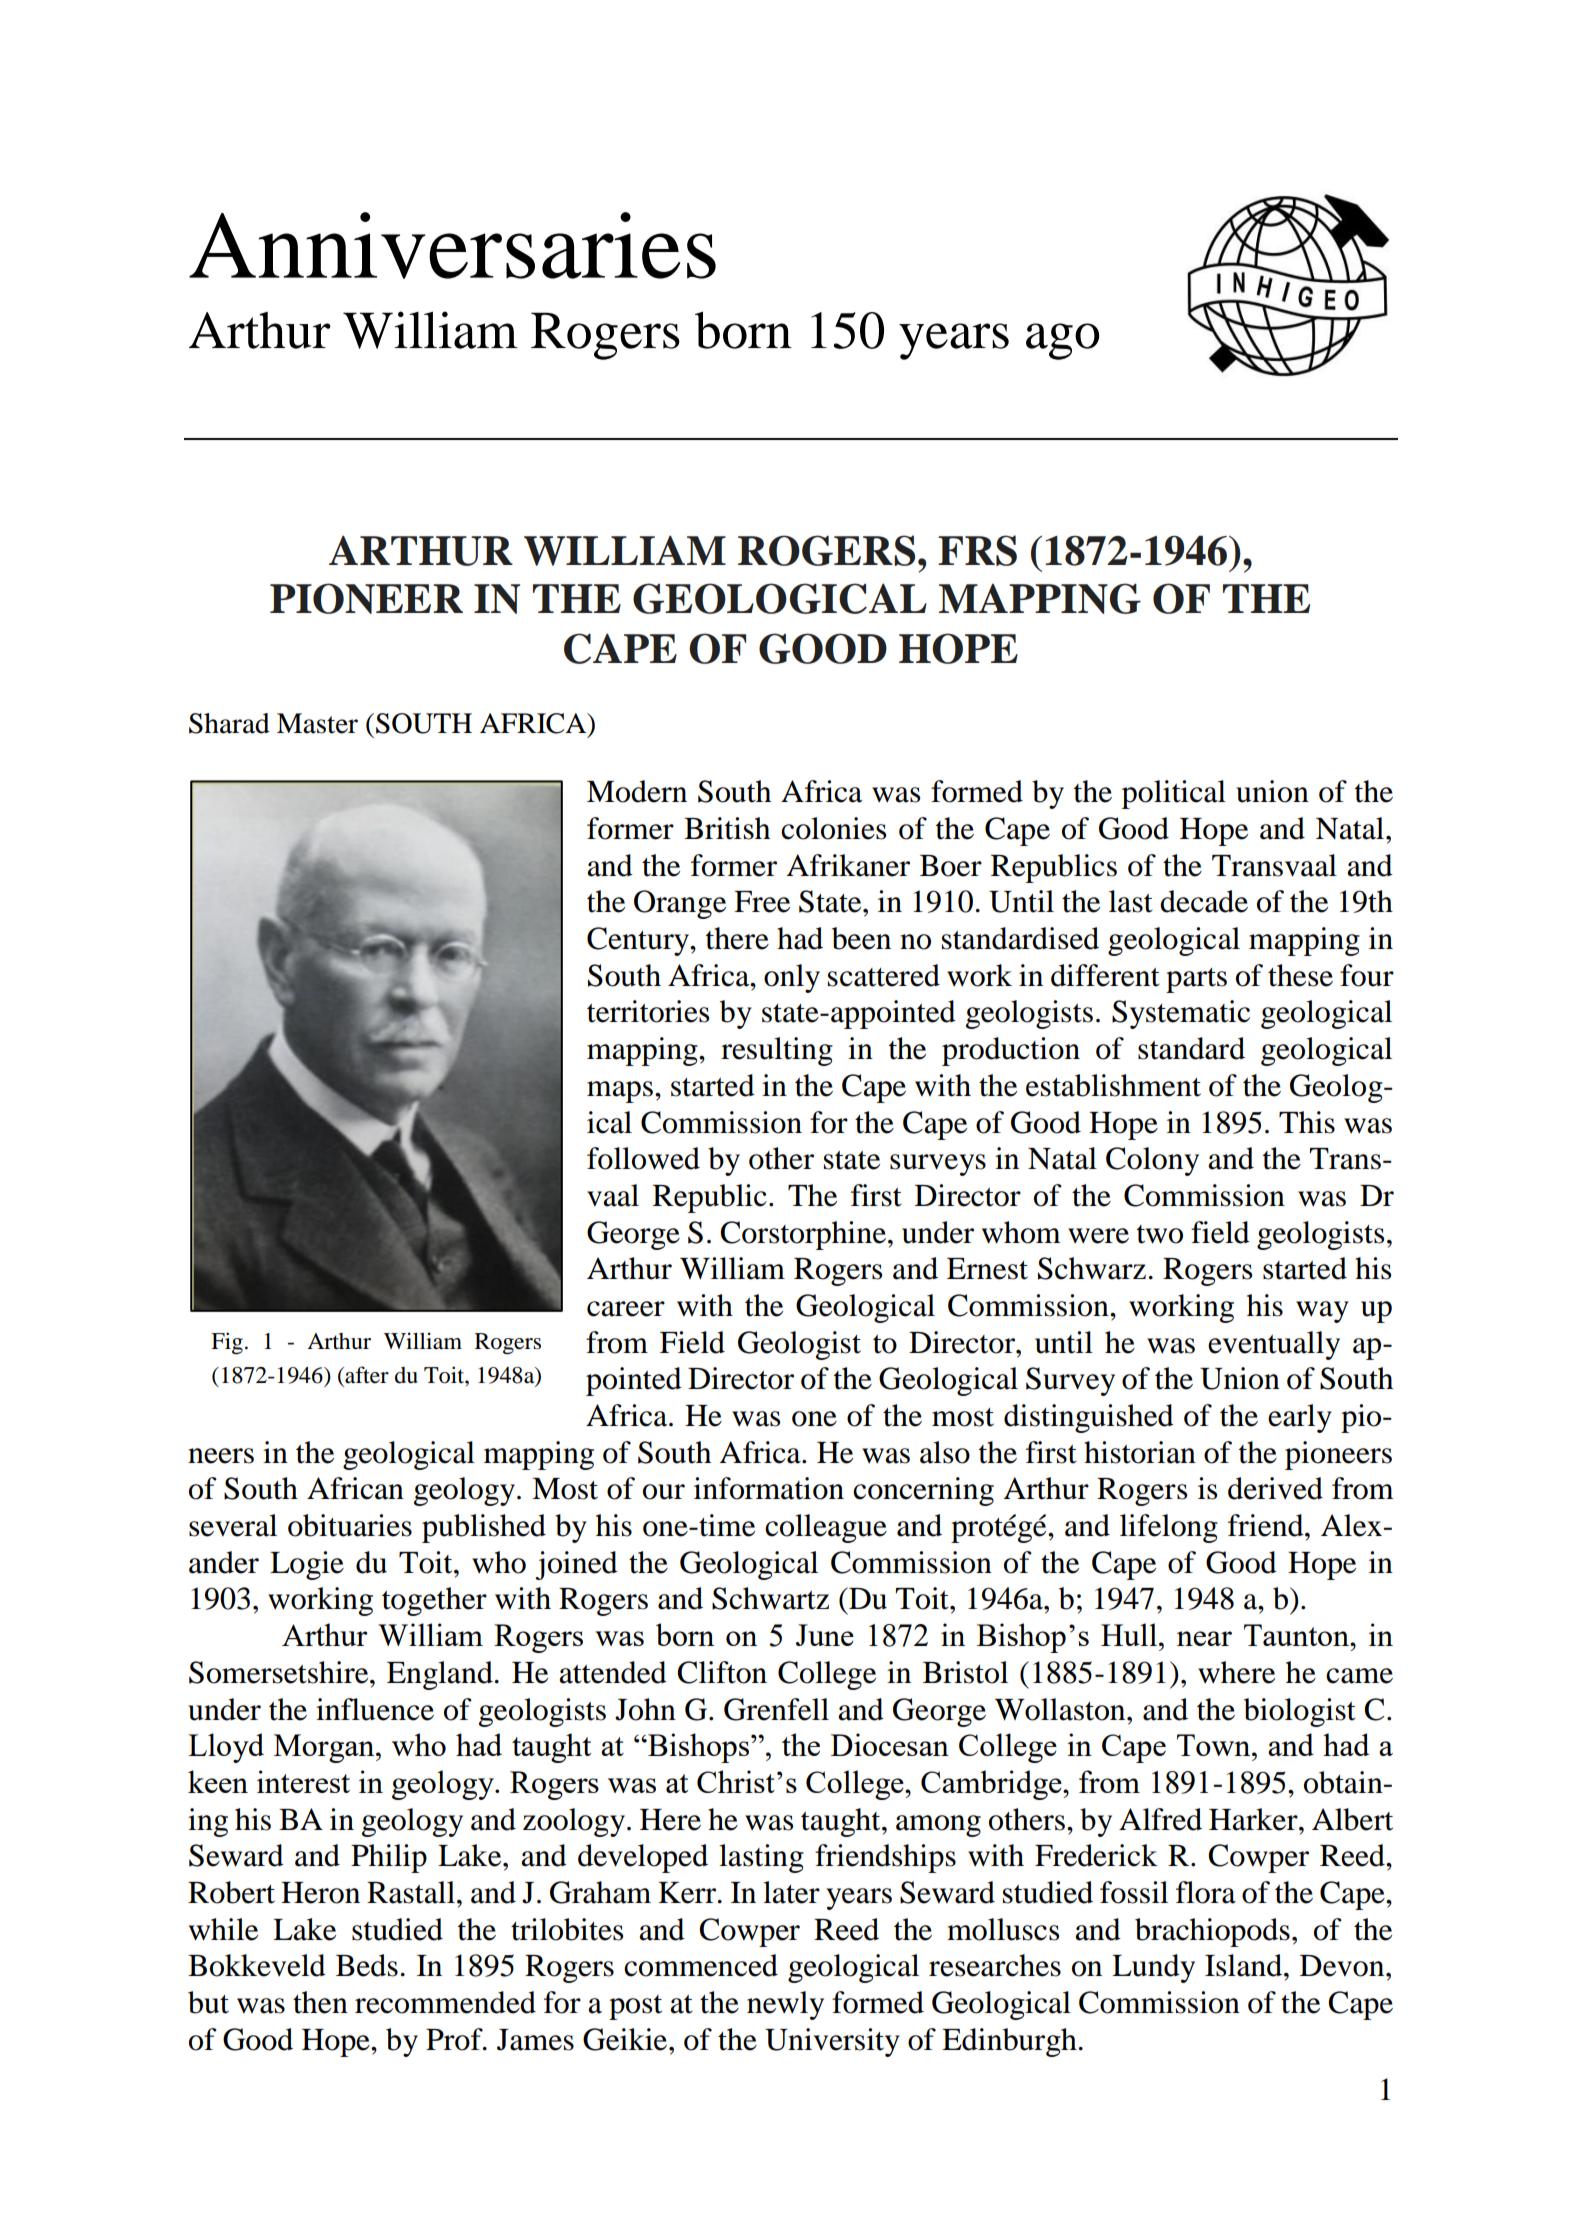  Describe the element at coordinates (1062, 341) in the page. I see `ago` at that location.
